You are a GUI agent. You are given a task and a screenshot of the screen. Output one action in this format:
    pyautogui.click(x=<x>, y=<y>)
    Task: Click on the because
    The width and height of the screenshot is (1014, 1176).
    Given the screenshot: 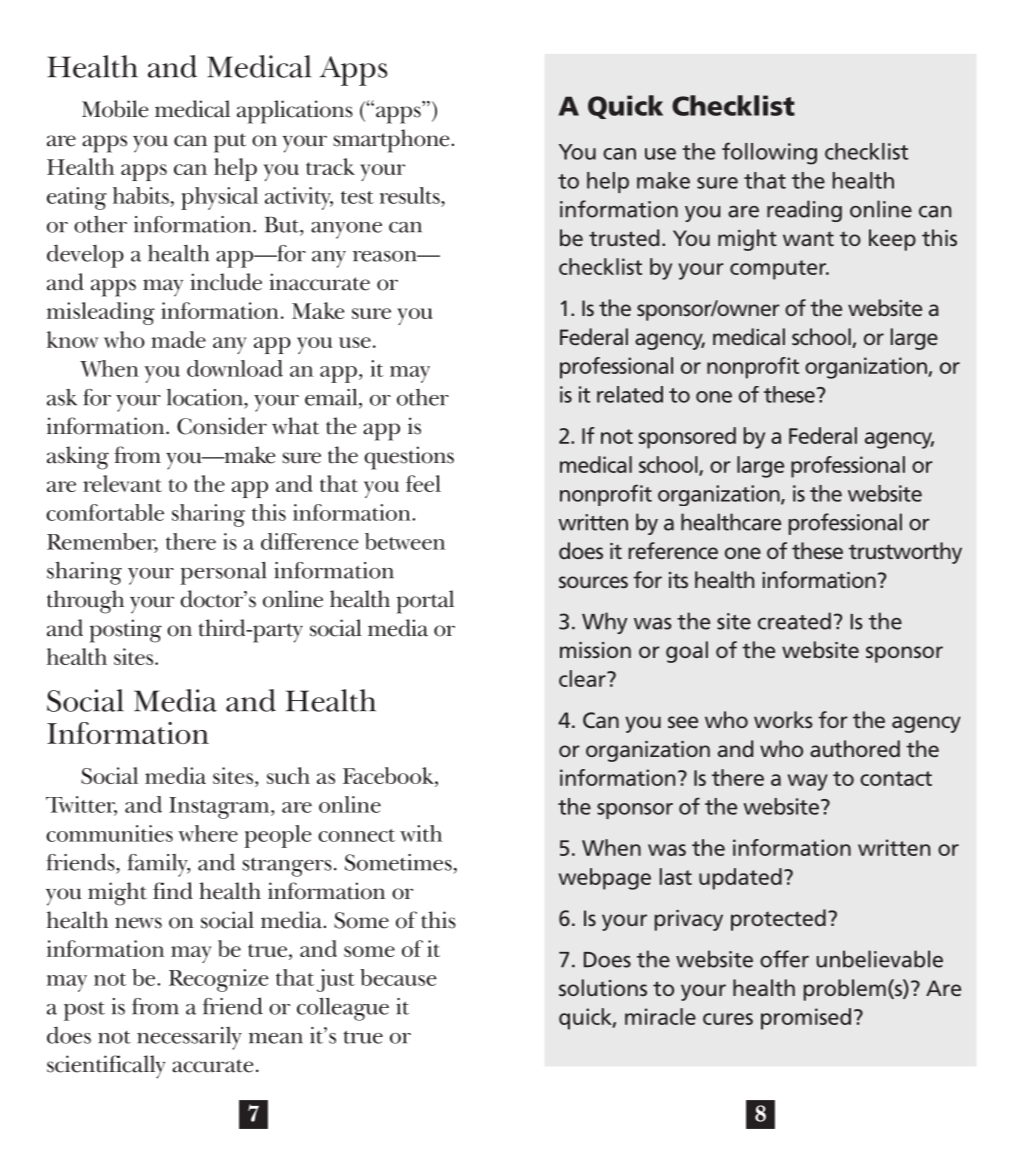 What is the action you would take?
    pyautogui.click(x=398, y=977)
